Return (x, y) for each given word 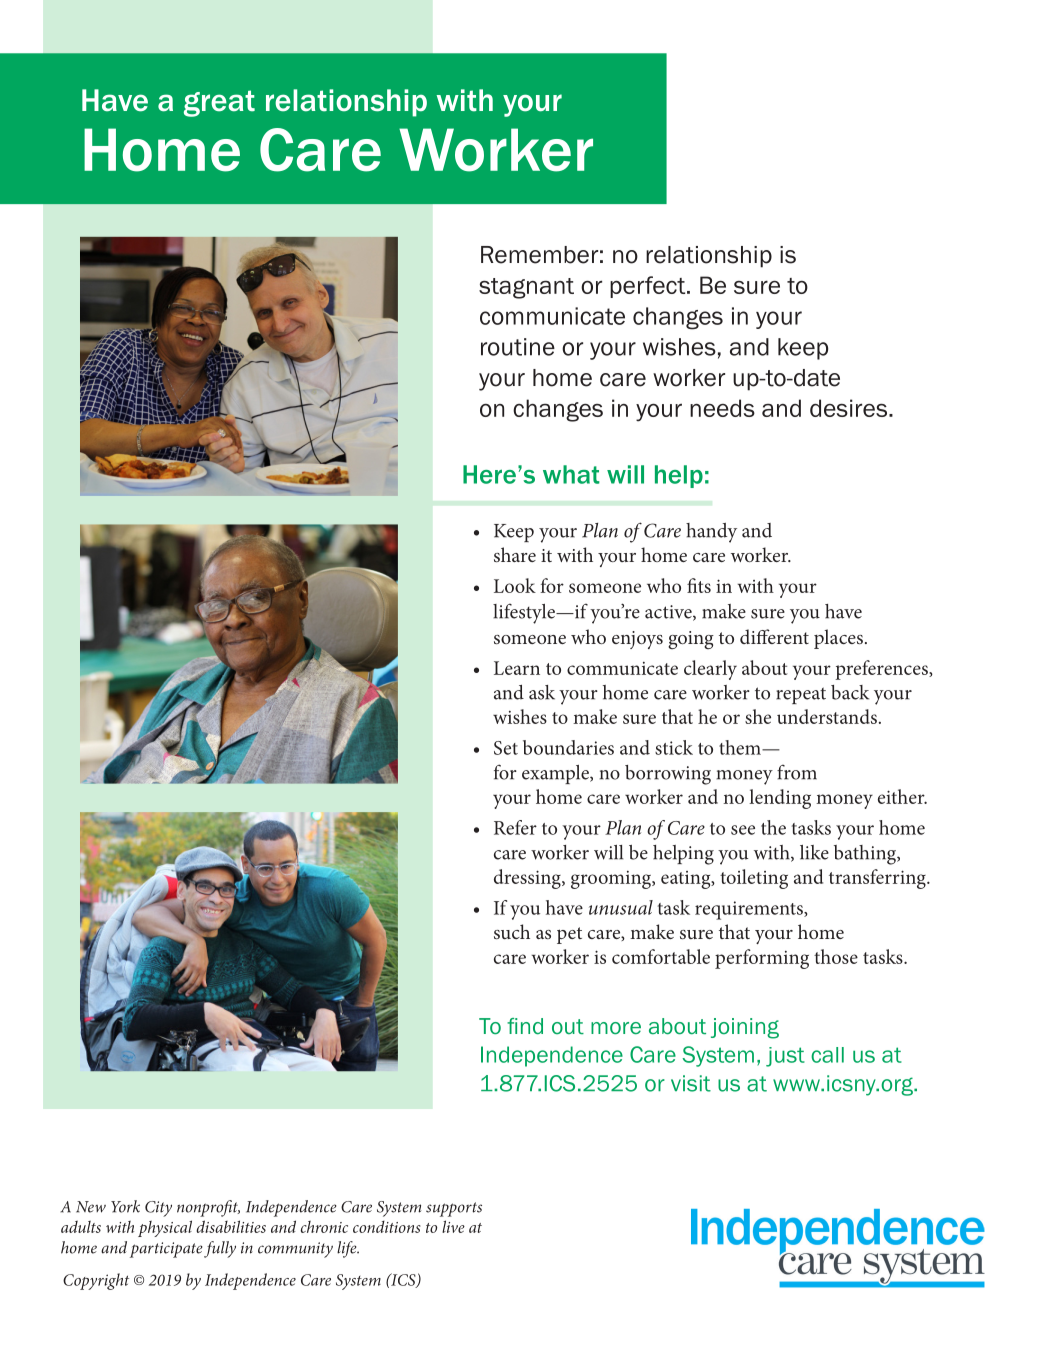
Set (506, 748)
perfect (649, 287)
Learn (517, 668)
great (219, 103)
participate (166, 1250)
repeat (801, 695)
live (453, 1226)
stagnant (526, 288)
